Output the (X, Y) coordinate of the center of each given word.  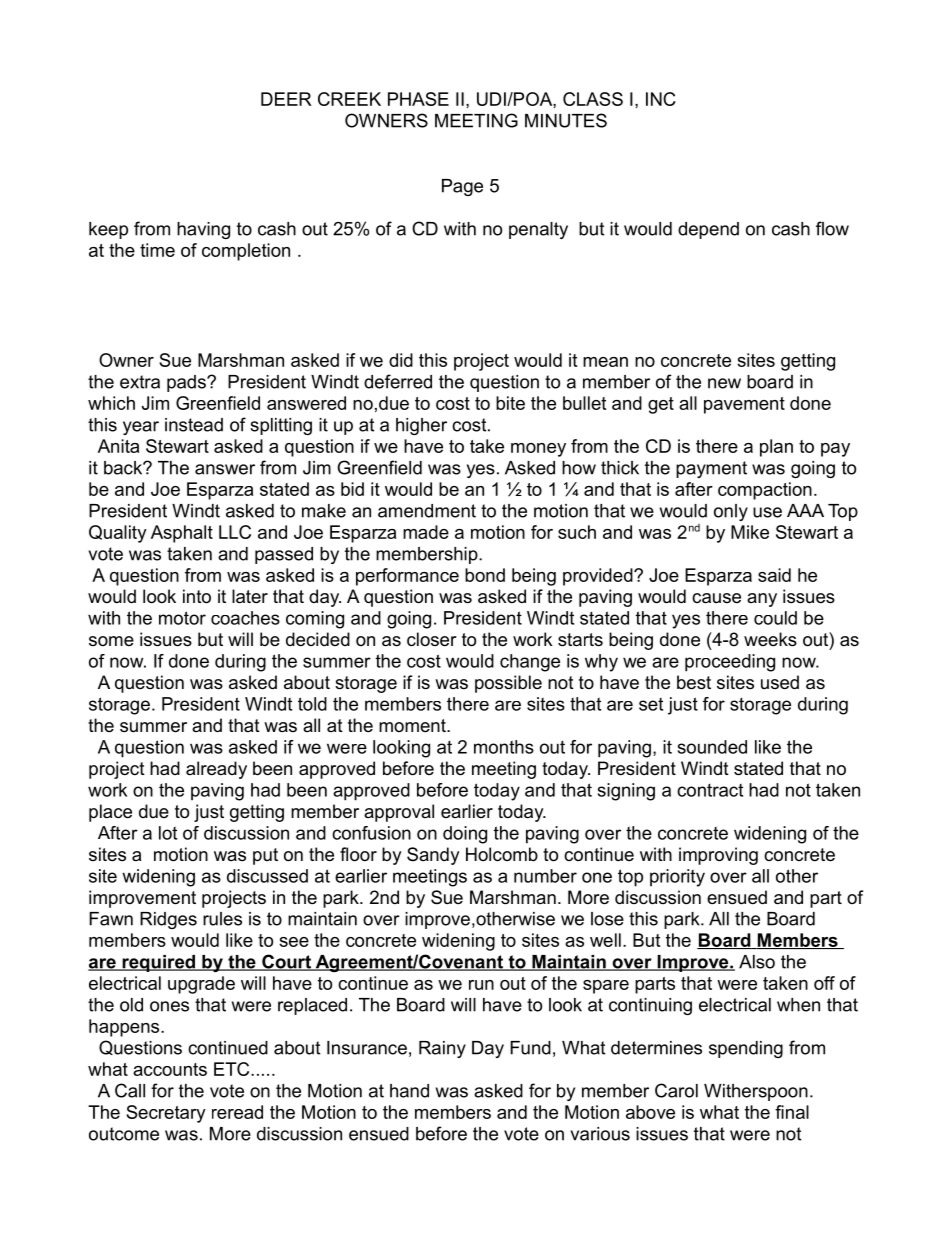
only (731, 512)
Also (757, 962)
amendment (427, 511)
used (780, 682)
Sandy (433, 856)
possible (508, 684)
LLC (235, 532)
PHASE (418, 99)
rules (222, 919)
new (724, 383)
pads (187, 383)
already (216, 770)
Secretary (166, 1114)
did (401, 360)
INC (661, 99)
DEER (286, 99)
